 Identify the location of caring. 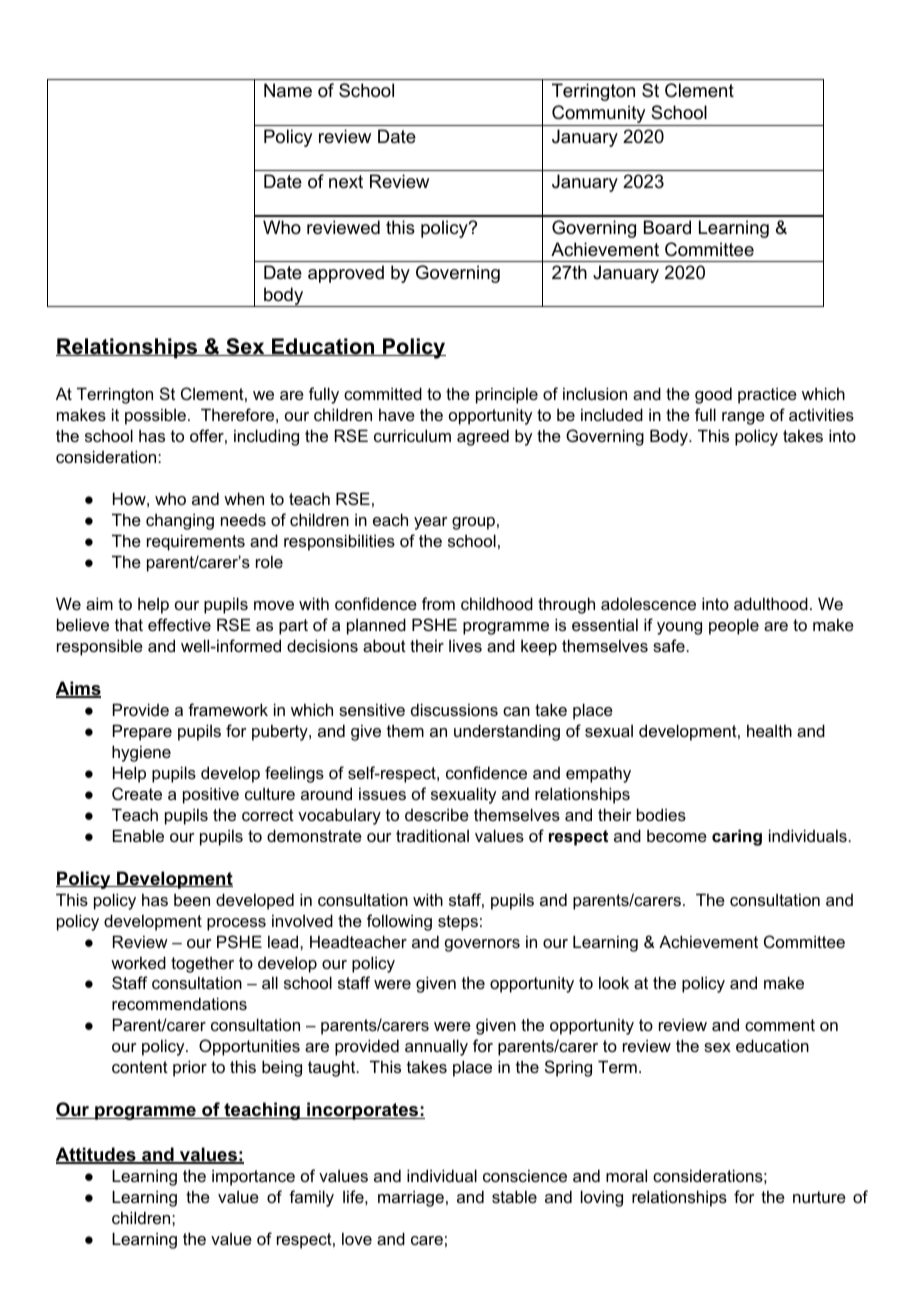
(737, 837).
